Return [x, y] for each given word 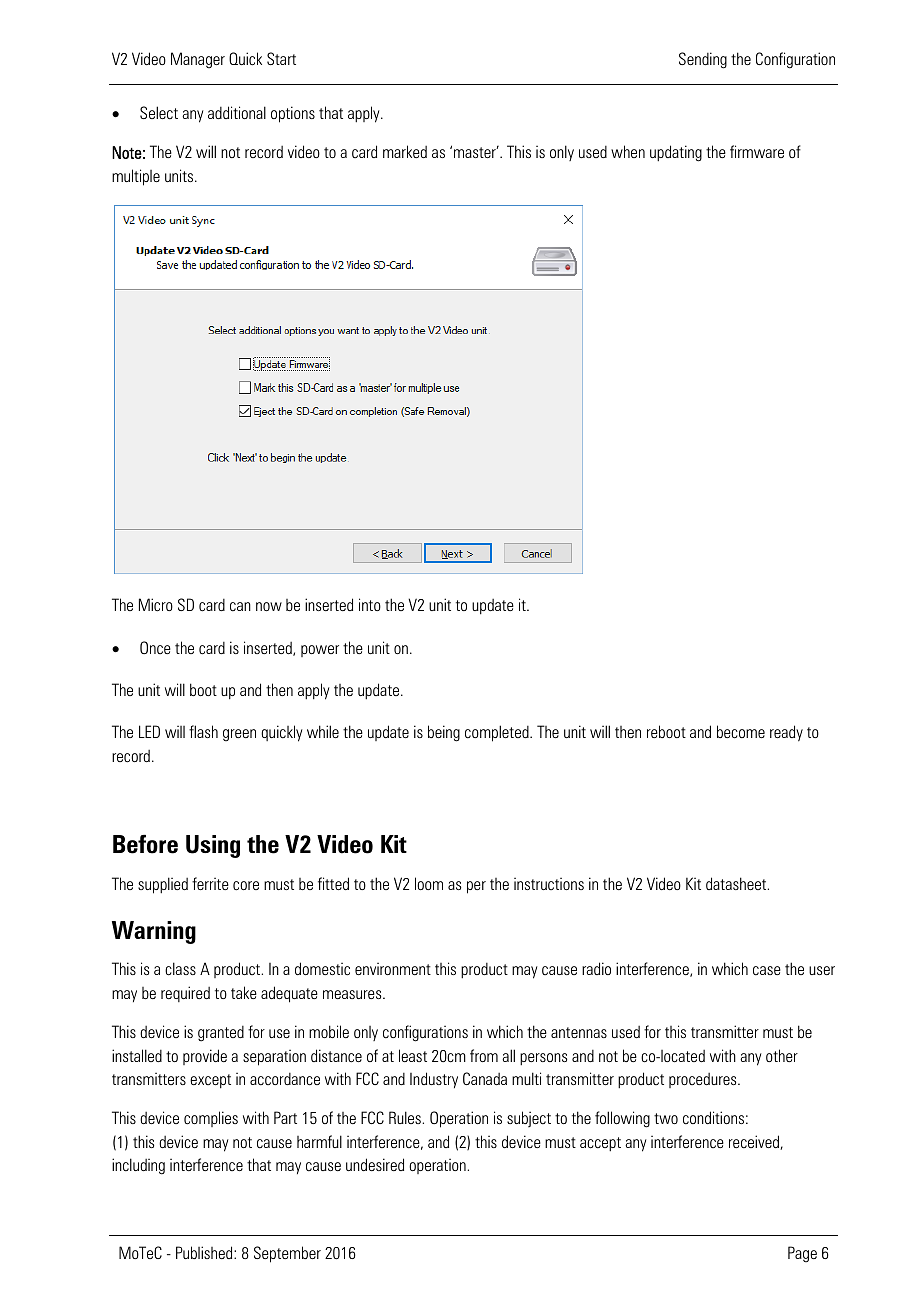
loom [429, 883]
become [741, 732]
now [269, 606]
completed [498, 733]
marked [405, 151]
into [370, 604]
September [287, 1254]
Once [155, 647]
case [767, 971]
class [180, 969]
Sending [703, 60]
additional [237, 112]
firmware [757, 151]
